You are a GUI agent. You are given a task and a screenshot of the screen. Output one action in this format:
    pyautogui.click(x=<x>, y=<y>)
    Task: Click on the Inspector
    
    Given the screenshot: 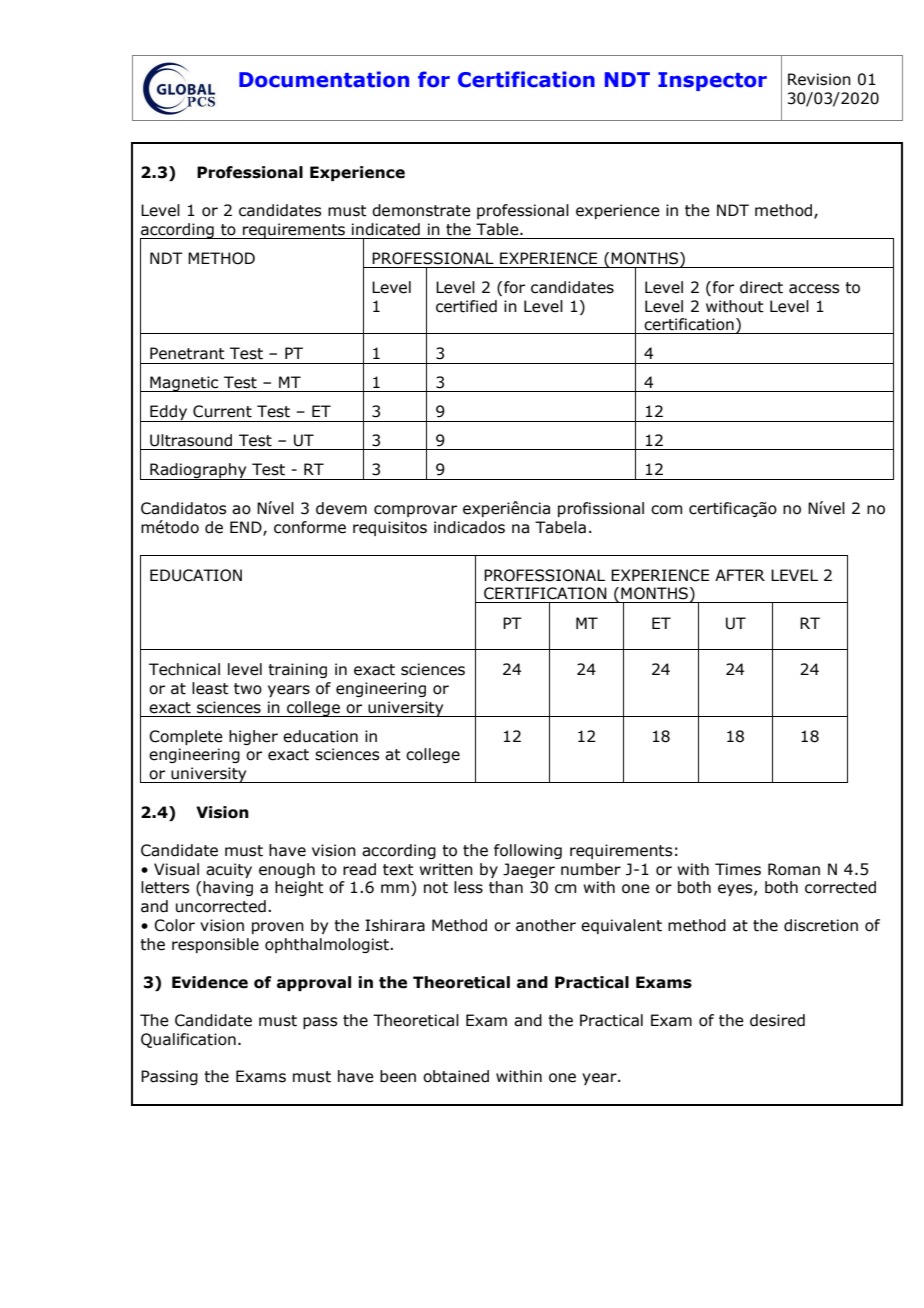 What is the action you would take?
    pyautogui.click(x=712, y=81)
